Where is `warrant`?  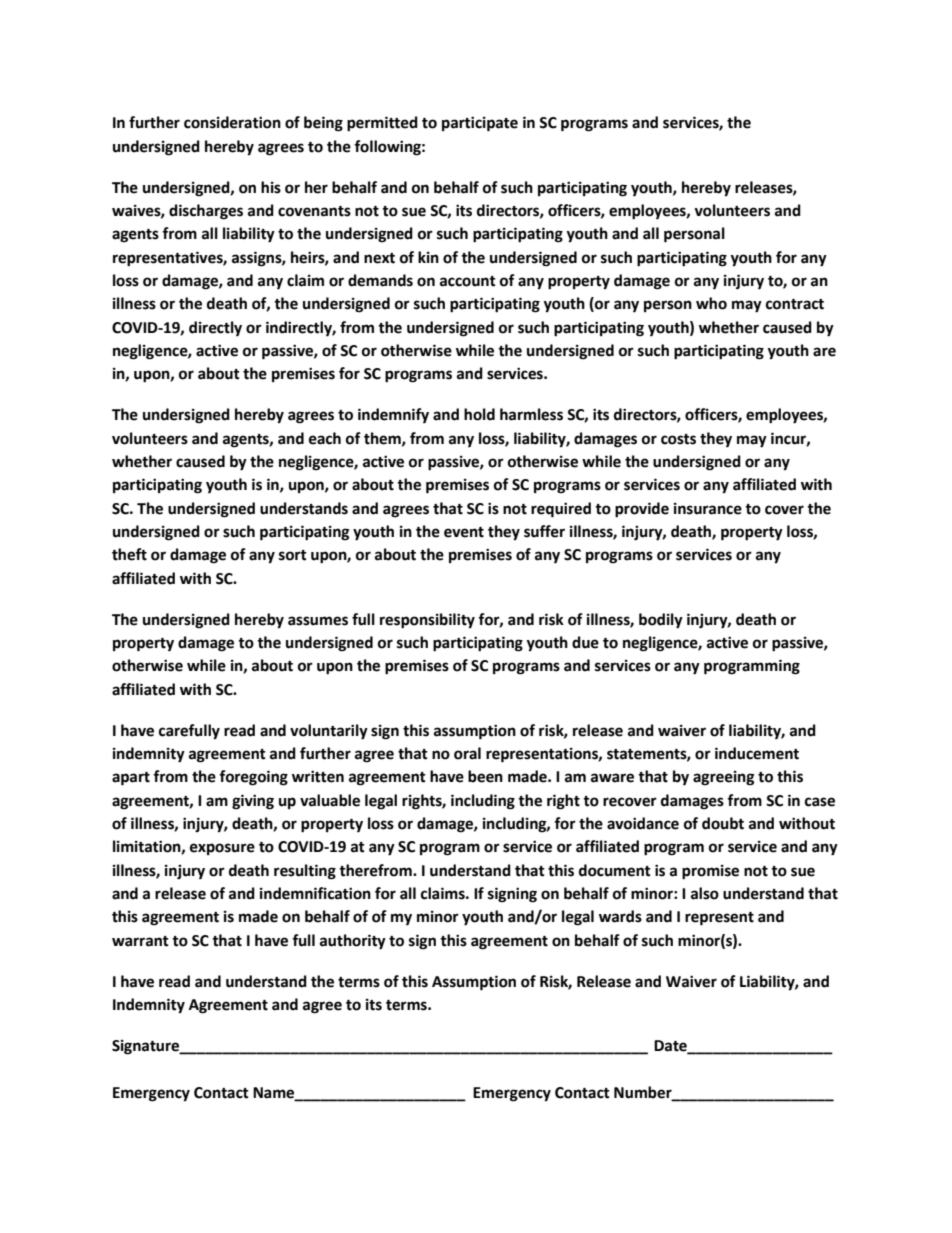 warrant is located at coordinates (140, 941).
